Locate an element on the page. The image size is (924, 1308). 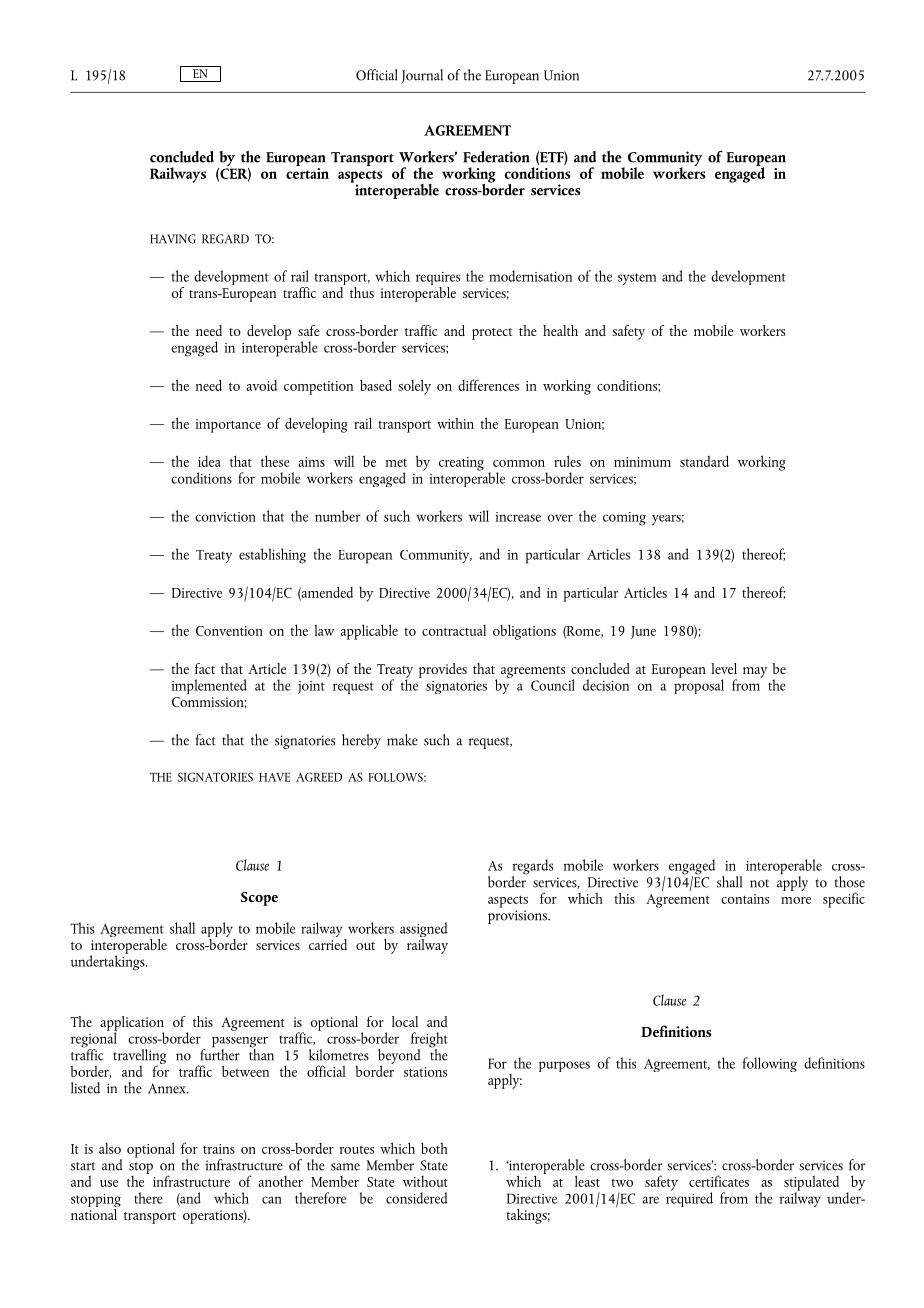
system is located at coordinates (637, 279).
